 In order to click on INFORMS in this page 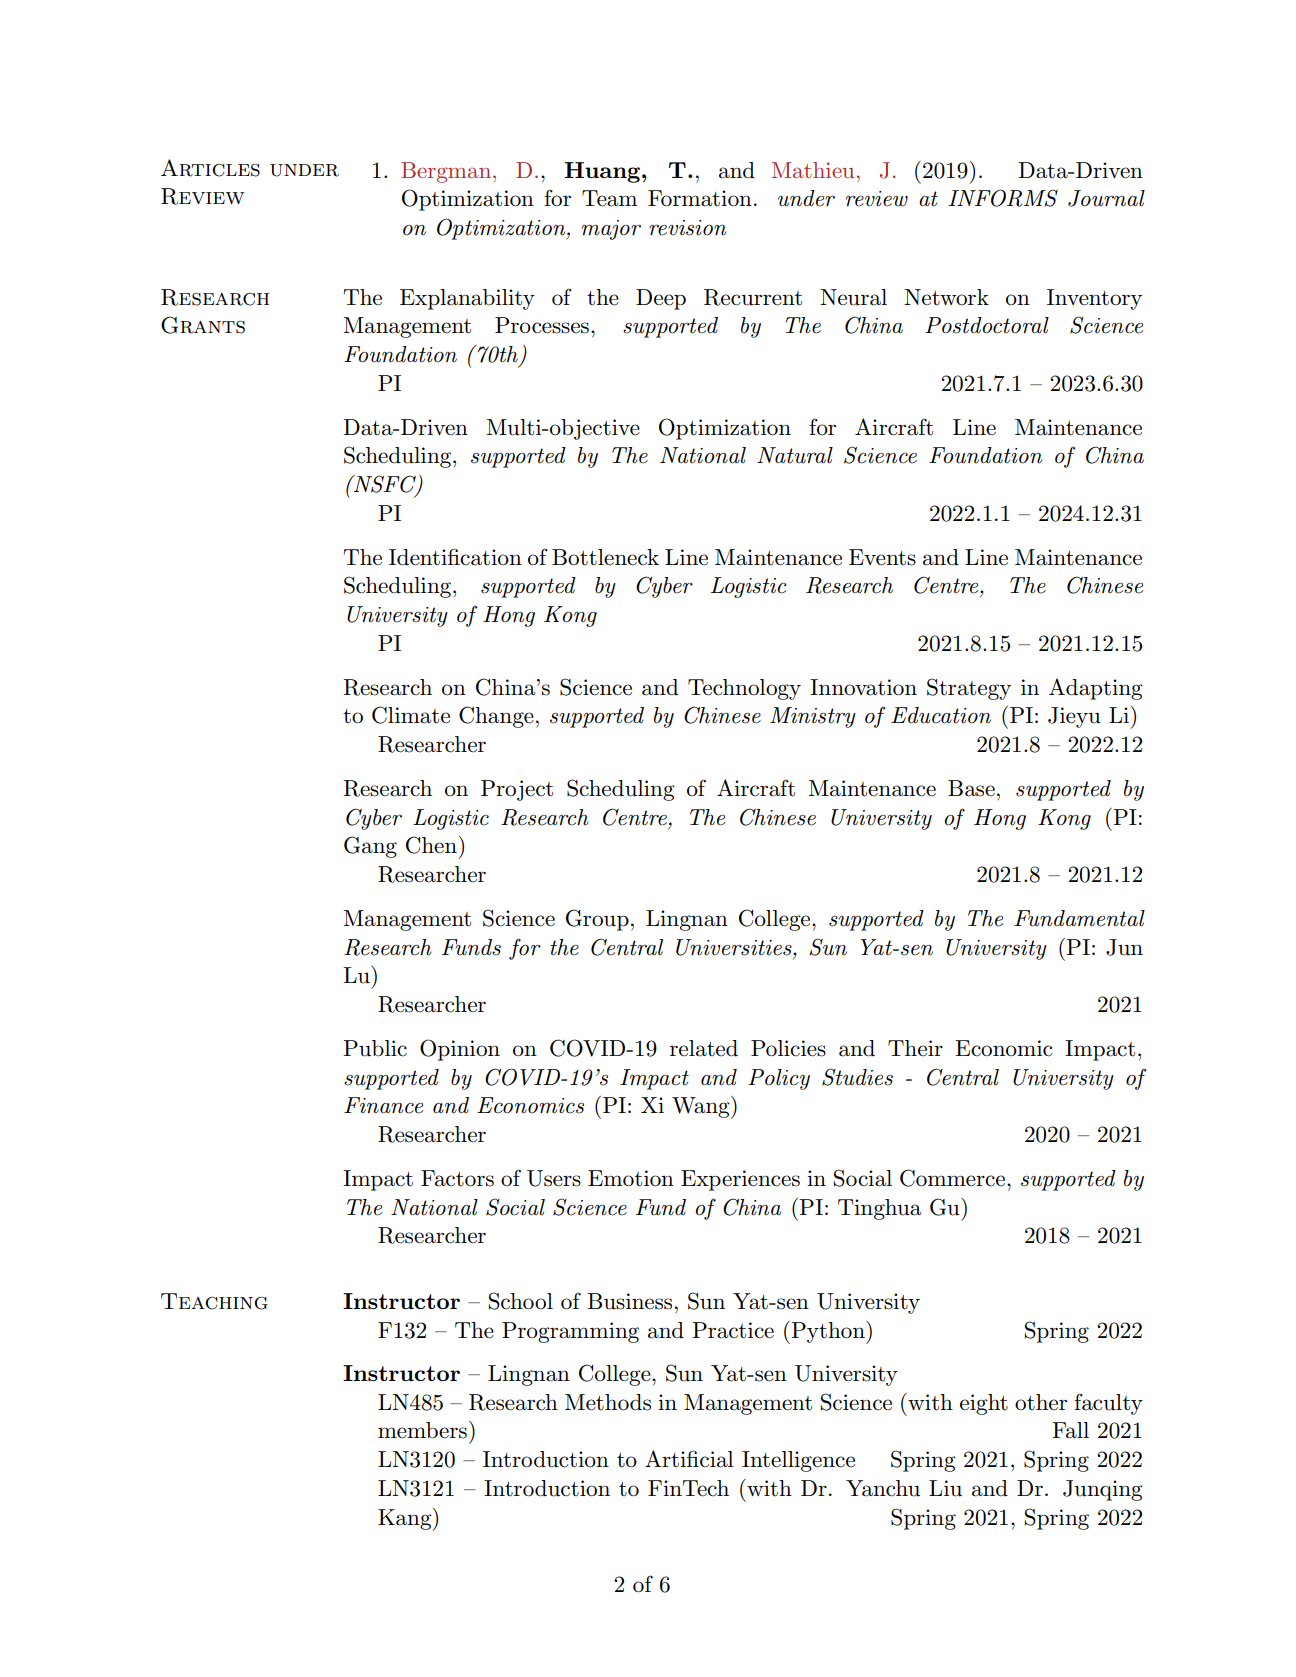, I will do `click(1003, 198)`.
